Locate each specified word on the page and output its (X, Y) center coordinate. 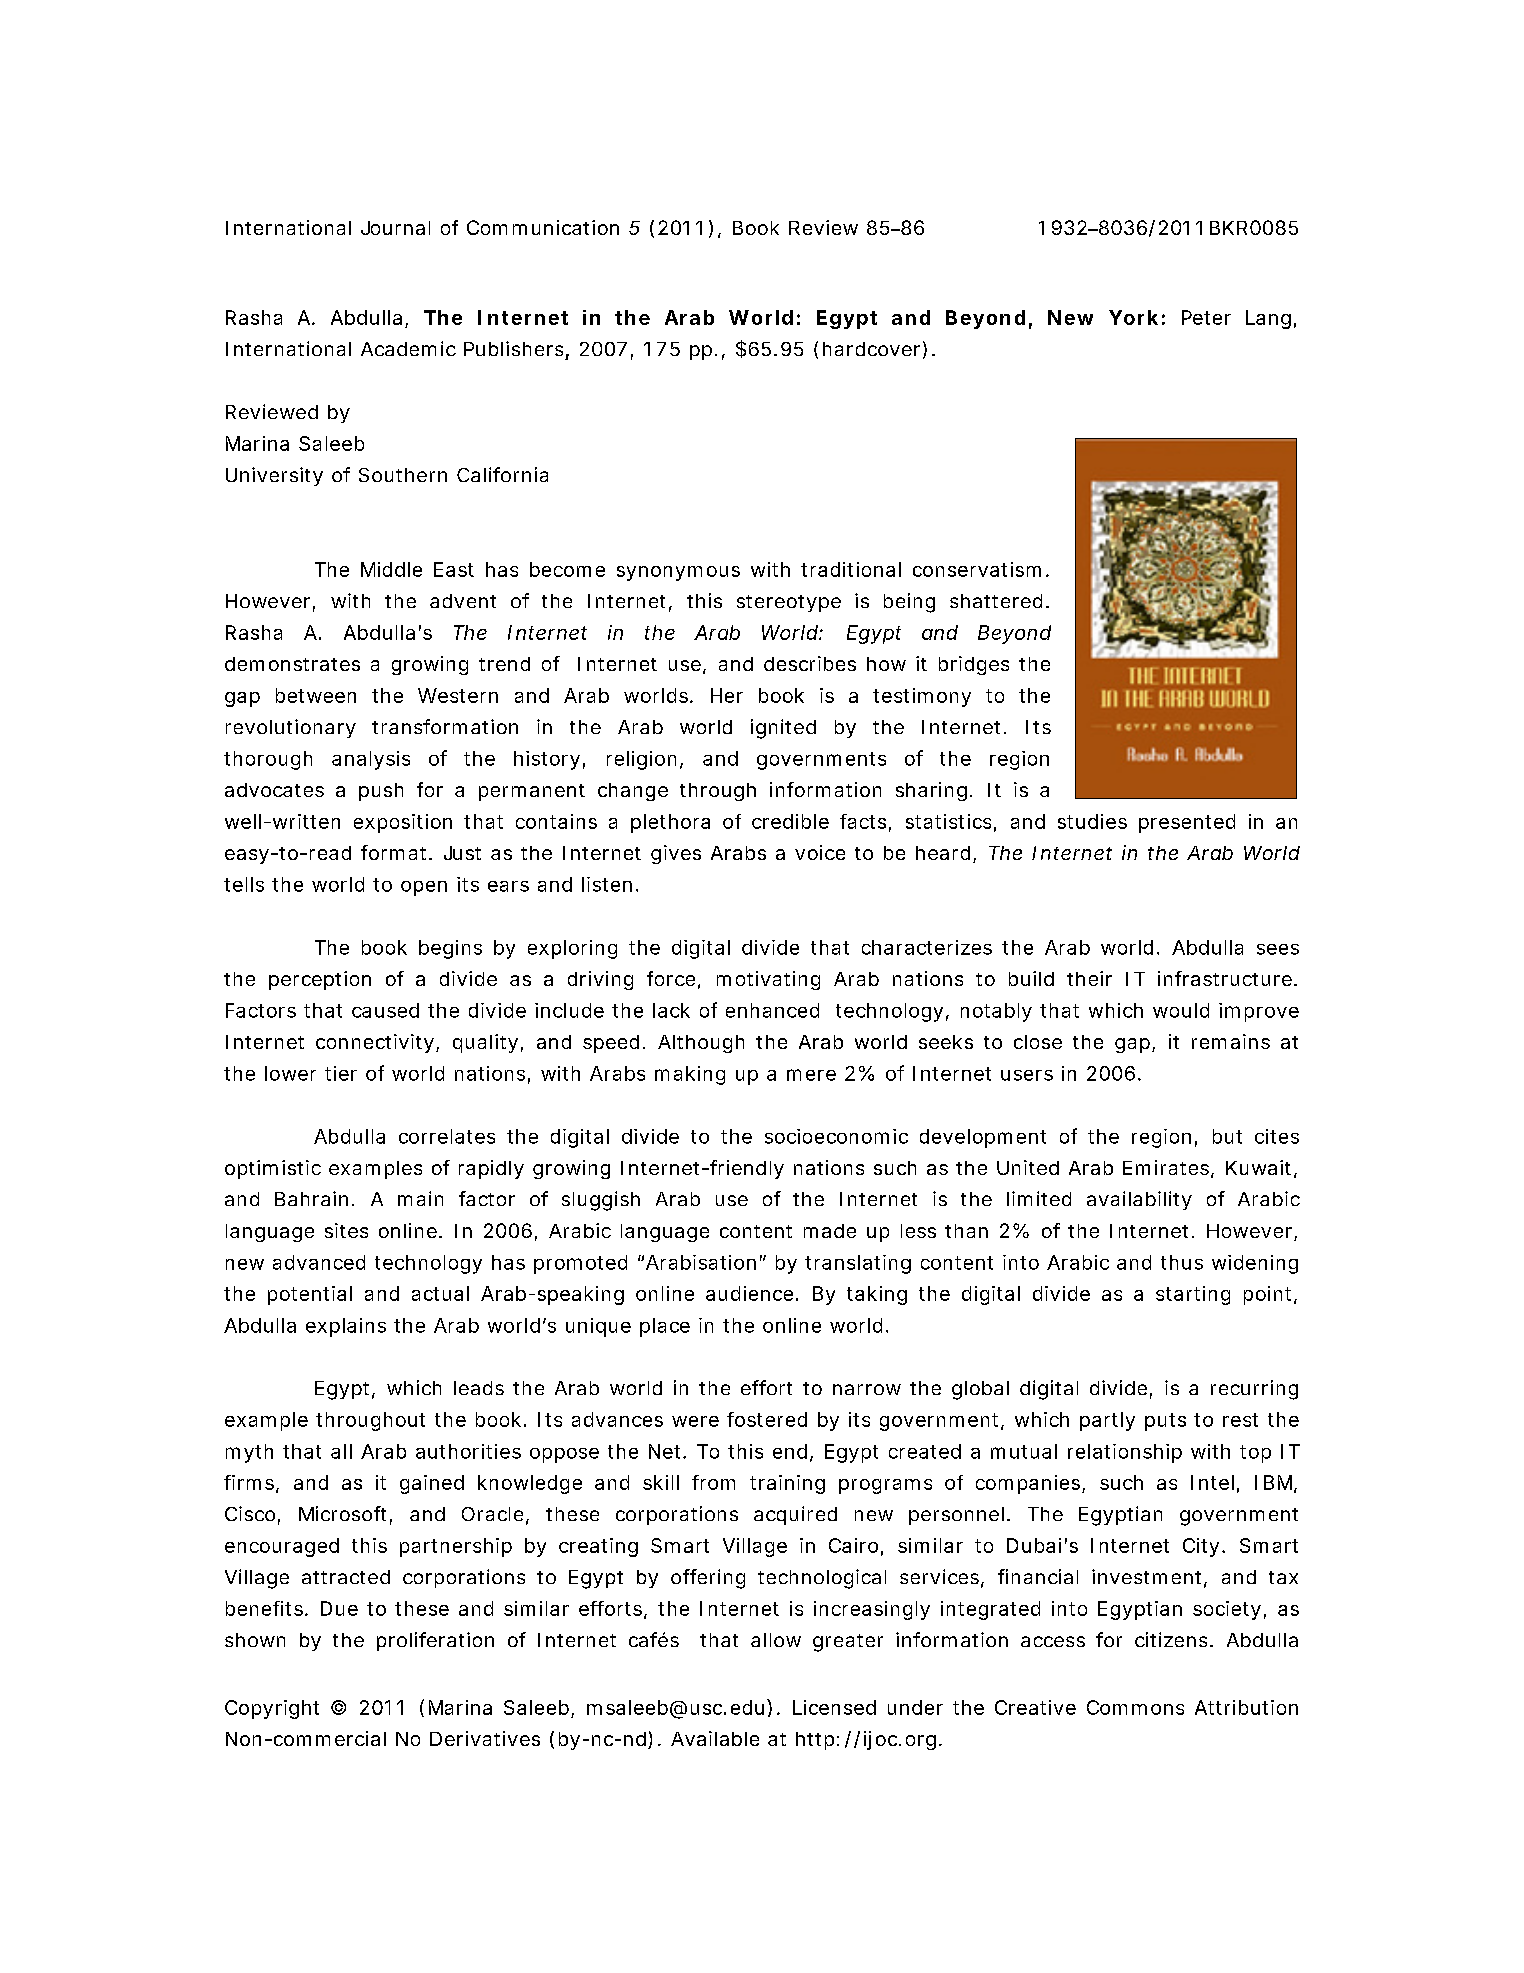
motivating (768, 980)
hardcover (871, 349)
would (1181, 1010)
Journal (395, 228)
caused (385, 1010)
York (1133, 317)
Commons (1135, 1707)
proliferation (435, 1641)
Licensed (834, 1707)
